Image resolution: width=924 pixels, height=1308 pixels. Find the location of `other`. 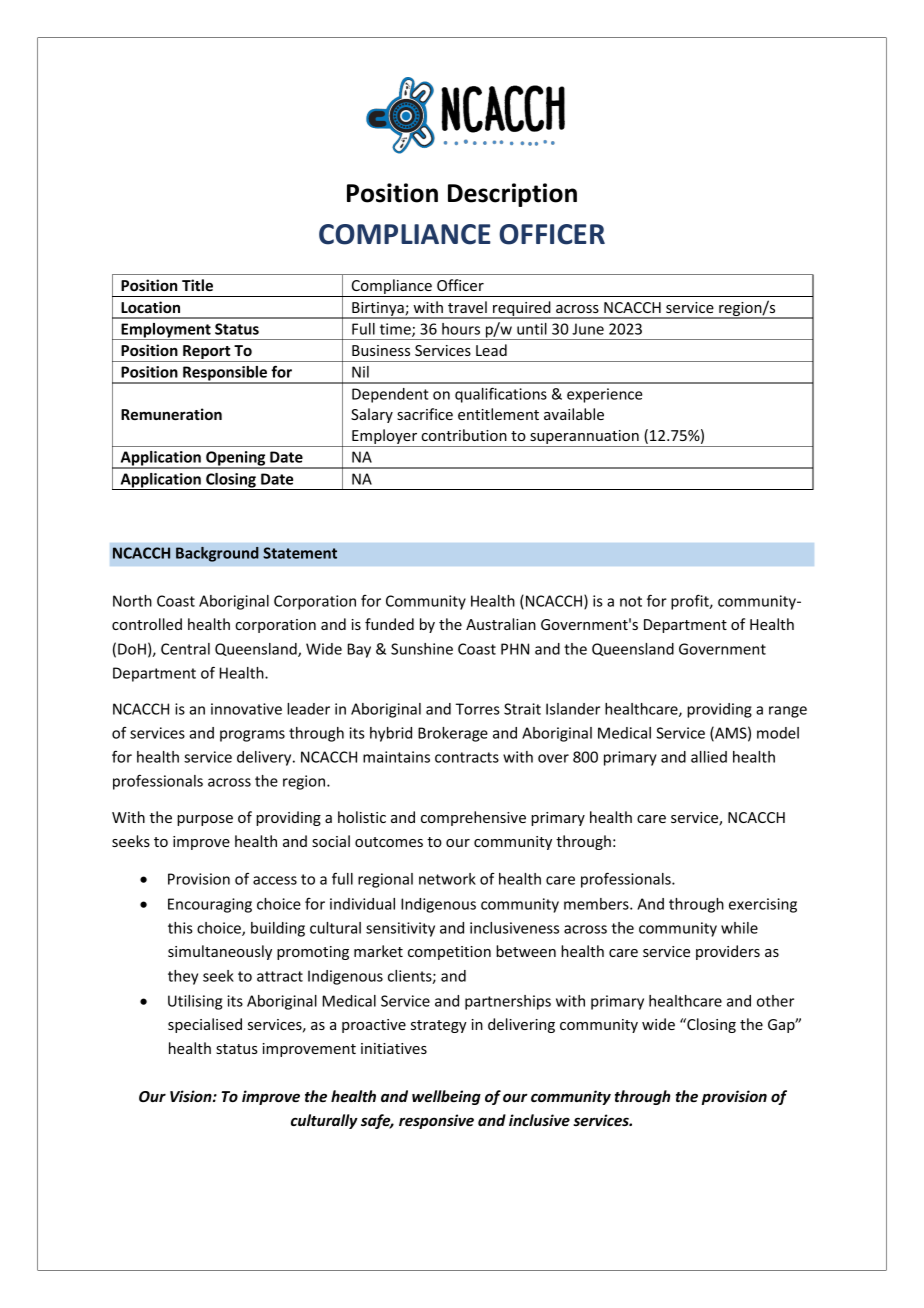

other is located at coordinates (775, 1001).
